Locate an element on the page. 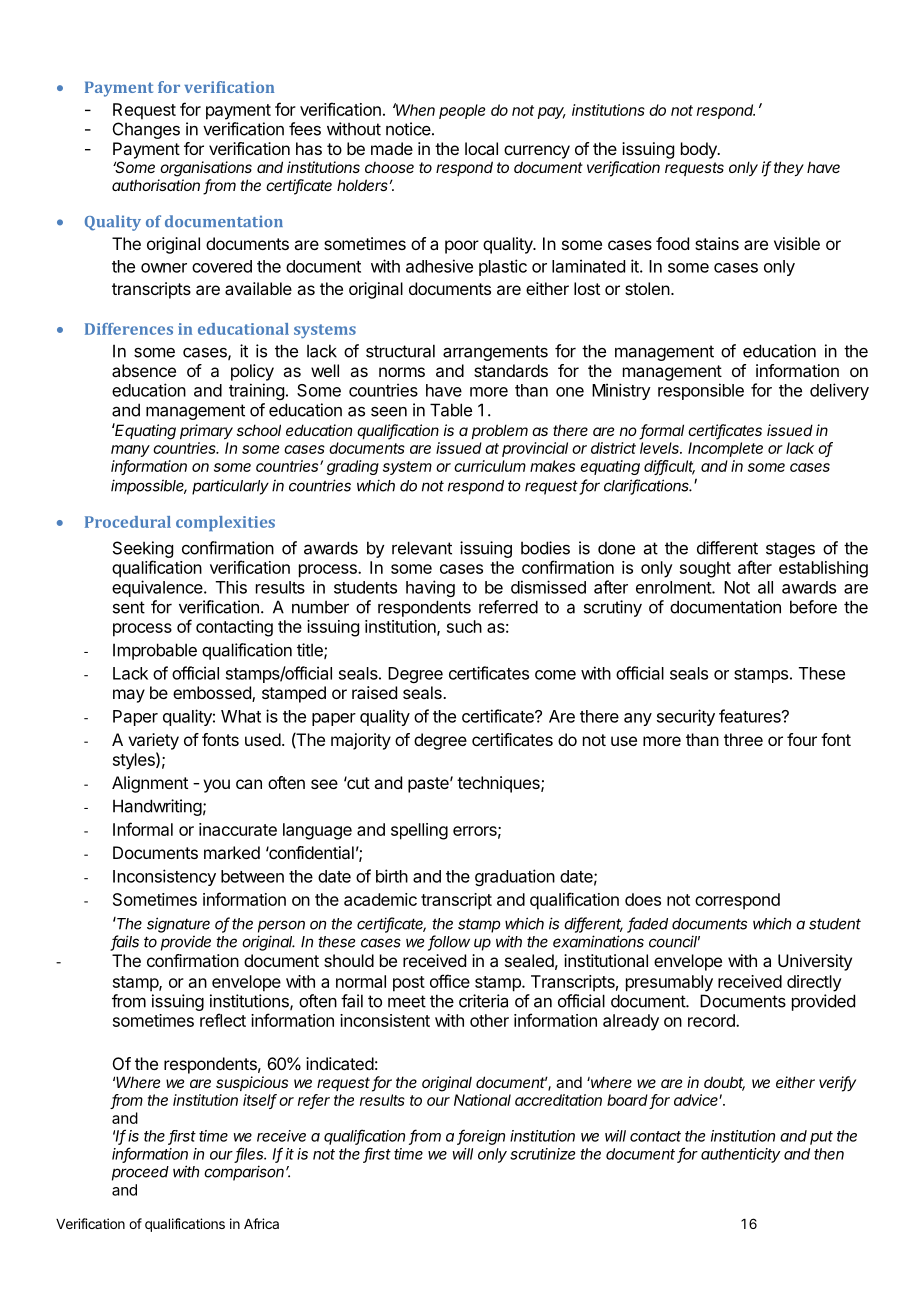 The image size is (924, 1308). Incomplete is located at coordinates (725, 449).
